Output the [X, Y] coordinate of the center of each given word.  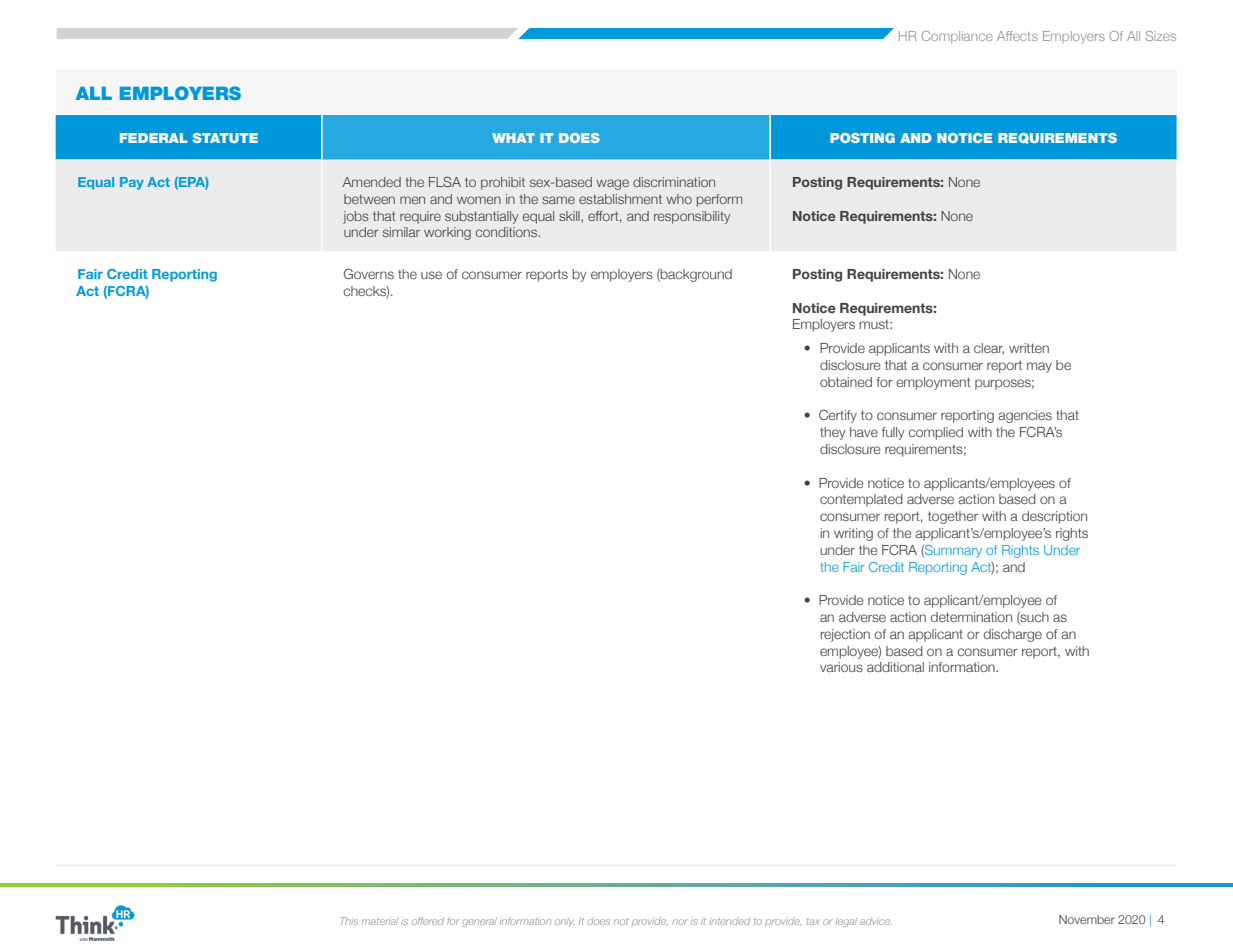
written [1029, 348]
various [841, 667]
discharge [1013, 635]
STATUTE [225, 138]
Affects [1017, 36]
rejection [845, 635]
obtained [846, 382]
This [349, 921]
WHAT [513, 138]
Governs [369, 273]
